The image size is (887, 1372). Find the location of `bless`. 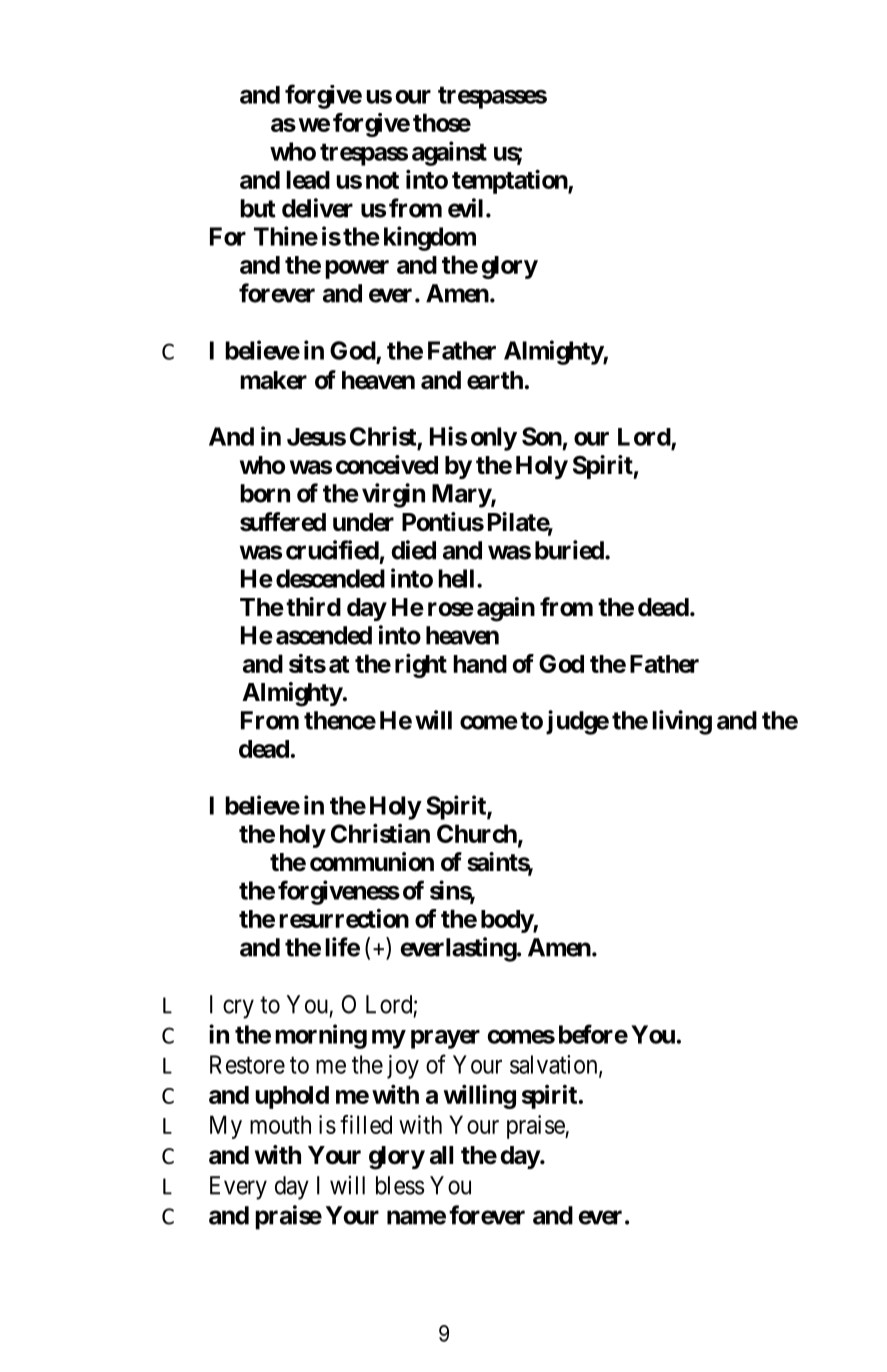

bless is located at coordinates (400, 1185).
